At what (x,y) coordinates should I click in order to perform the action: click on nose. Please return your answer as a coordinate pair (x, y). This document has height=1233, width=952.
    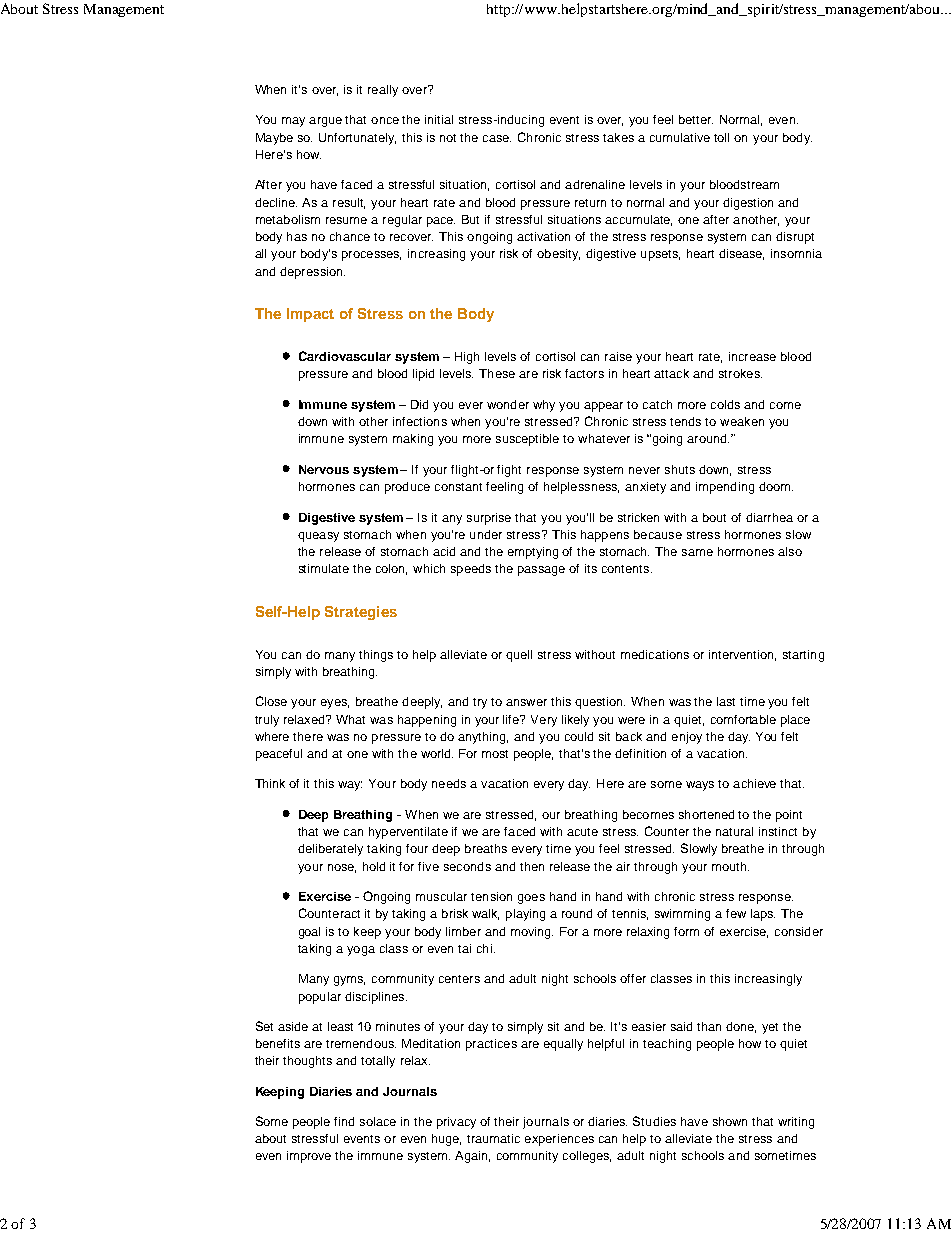
    Looking at the image, I should click on (342, 868).
